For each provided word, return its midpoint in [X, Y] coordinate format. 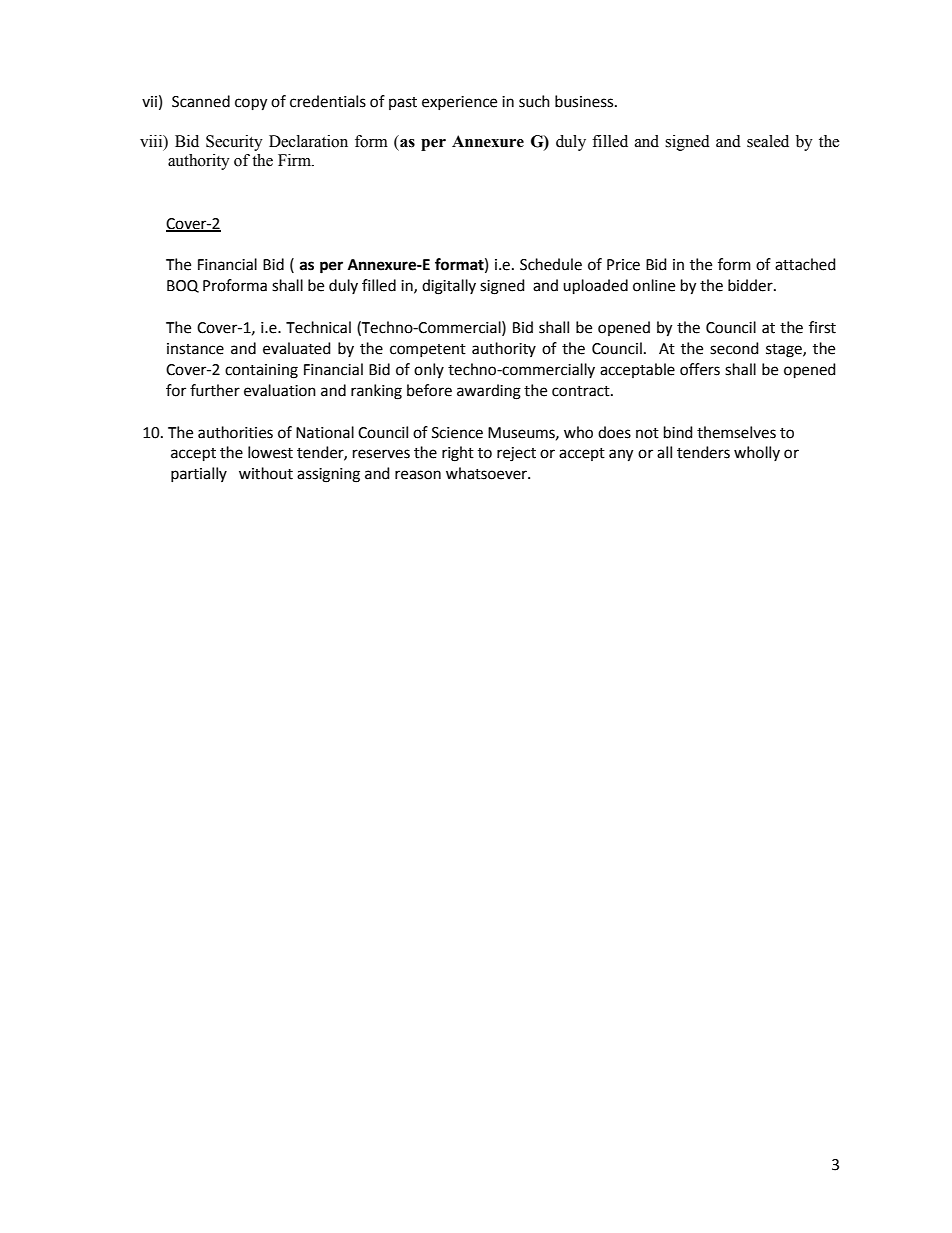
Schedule [551, 264]
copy [251, 104]
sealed [768, 141]
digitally [449, 287]
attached [805, 264]
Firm [295, 160]
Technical [318, 327]
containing [261, 371]
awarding [489, 392]
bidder [751, 285]
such [534, 101]
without [266, 473]
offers [700, 369]
